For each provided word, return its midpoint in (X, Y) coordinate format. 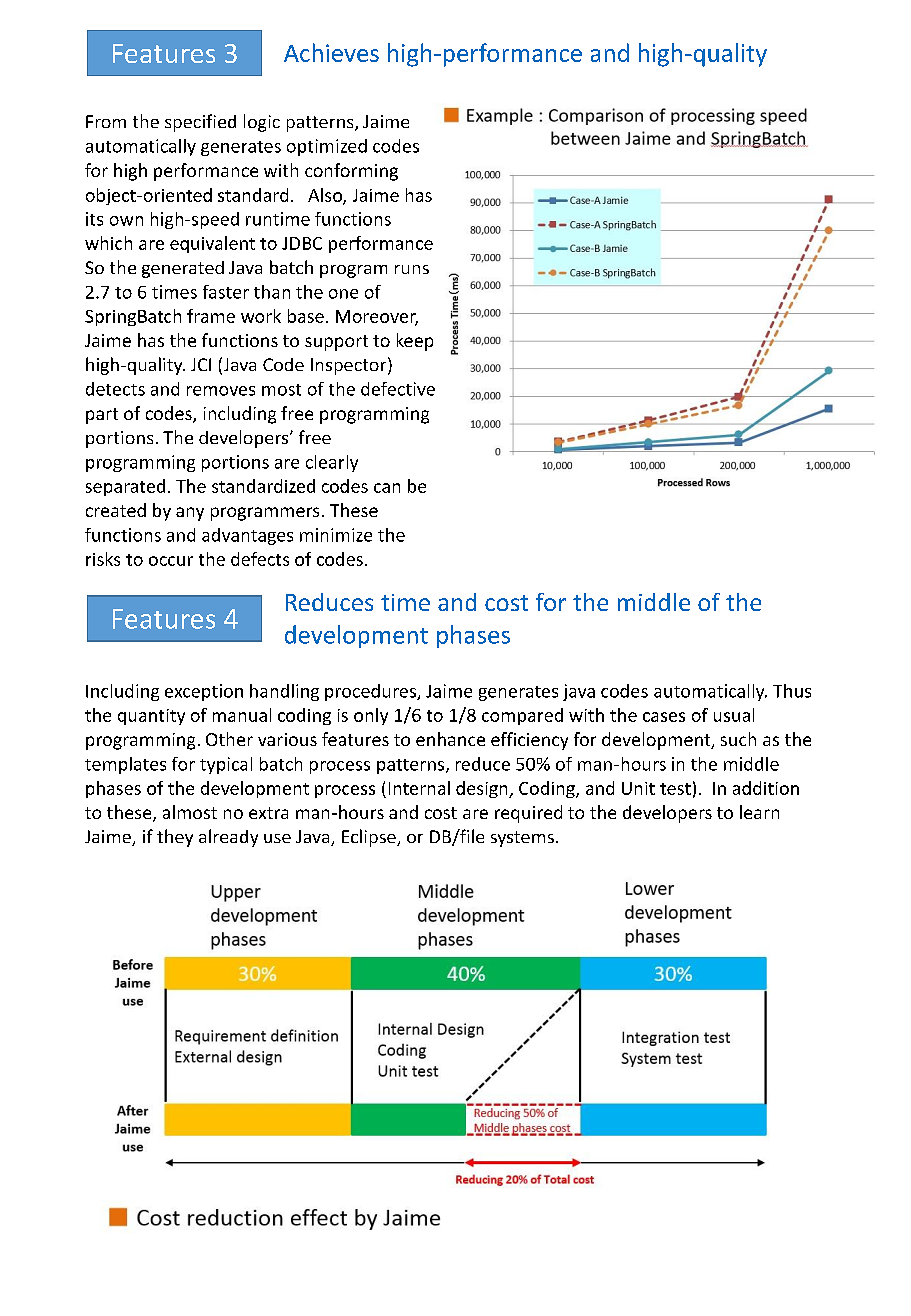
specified (200, 123)
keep (415, 342)
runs (412, 269)
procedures (371, 692)
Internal (419, 788)
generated (183, 269)
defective (398, 389)
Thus (792, 691)
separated (125, 487)
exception (204, 692)
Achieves (331, 52)
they (175, 838)
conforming (351, 172)
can (387, 488)
